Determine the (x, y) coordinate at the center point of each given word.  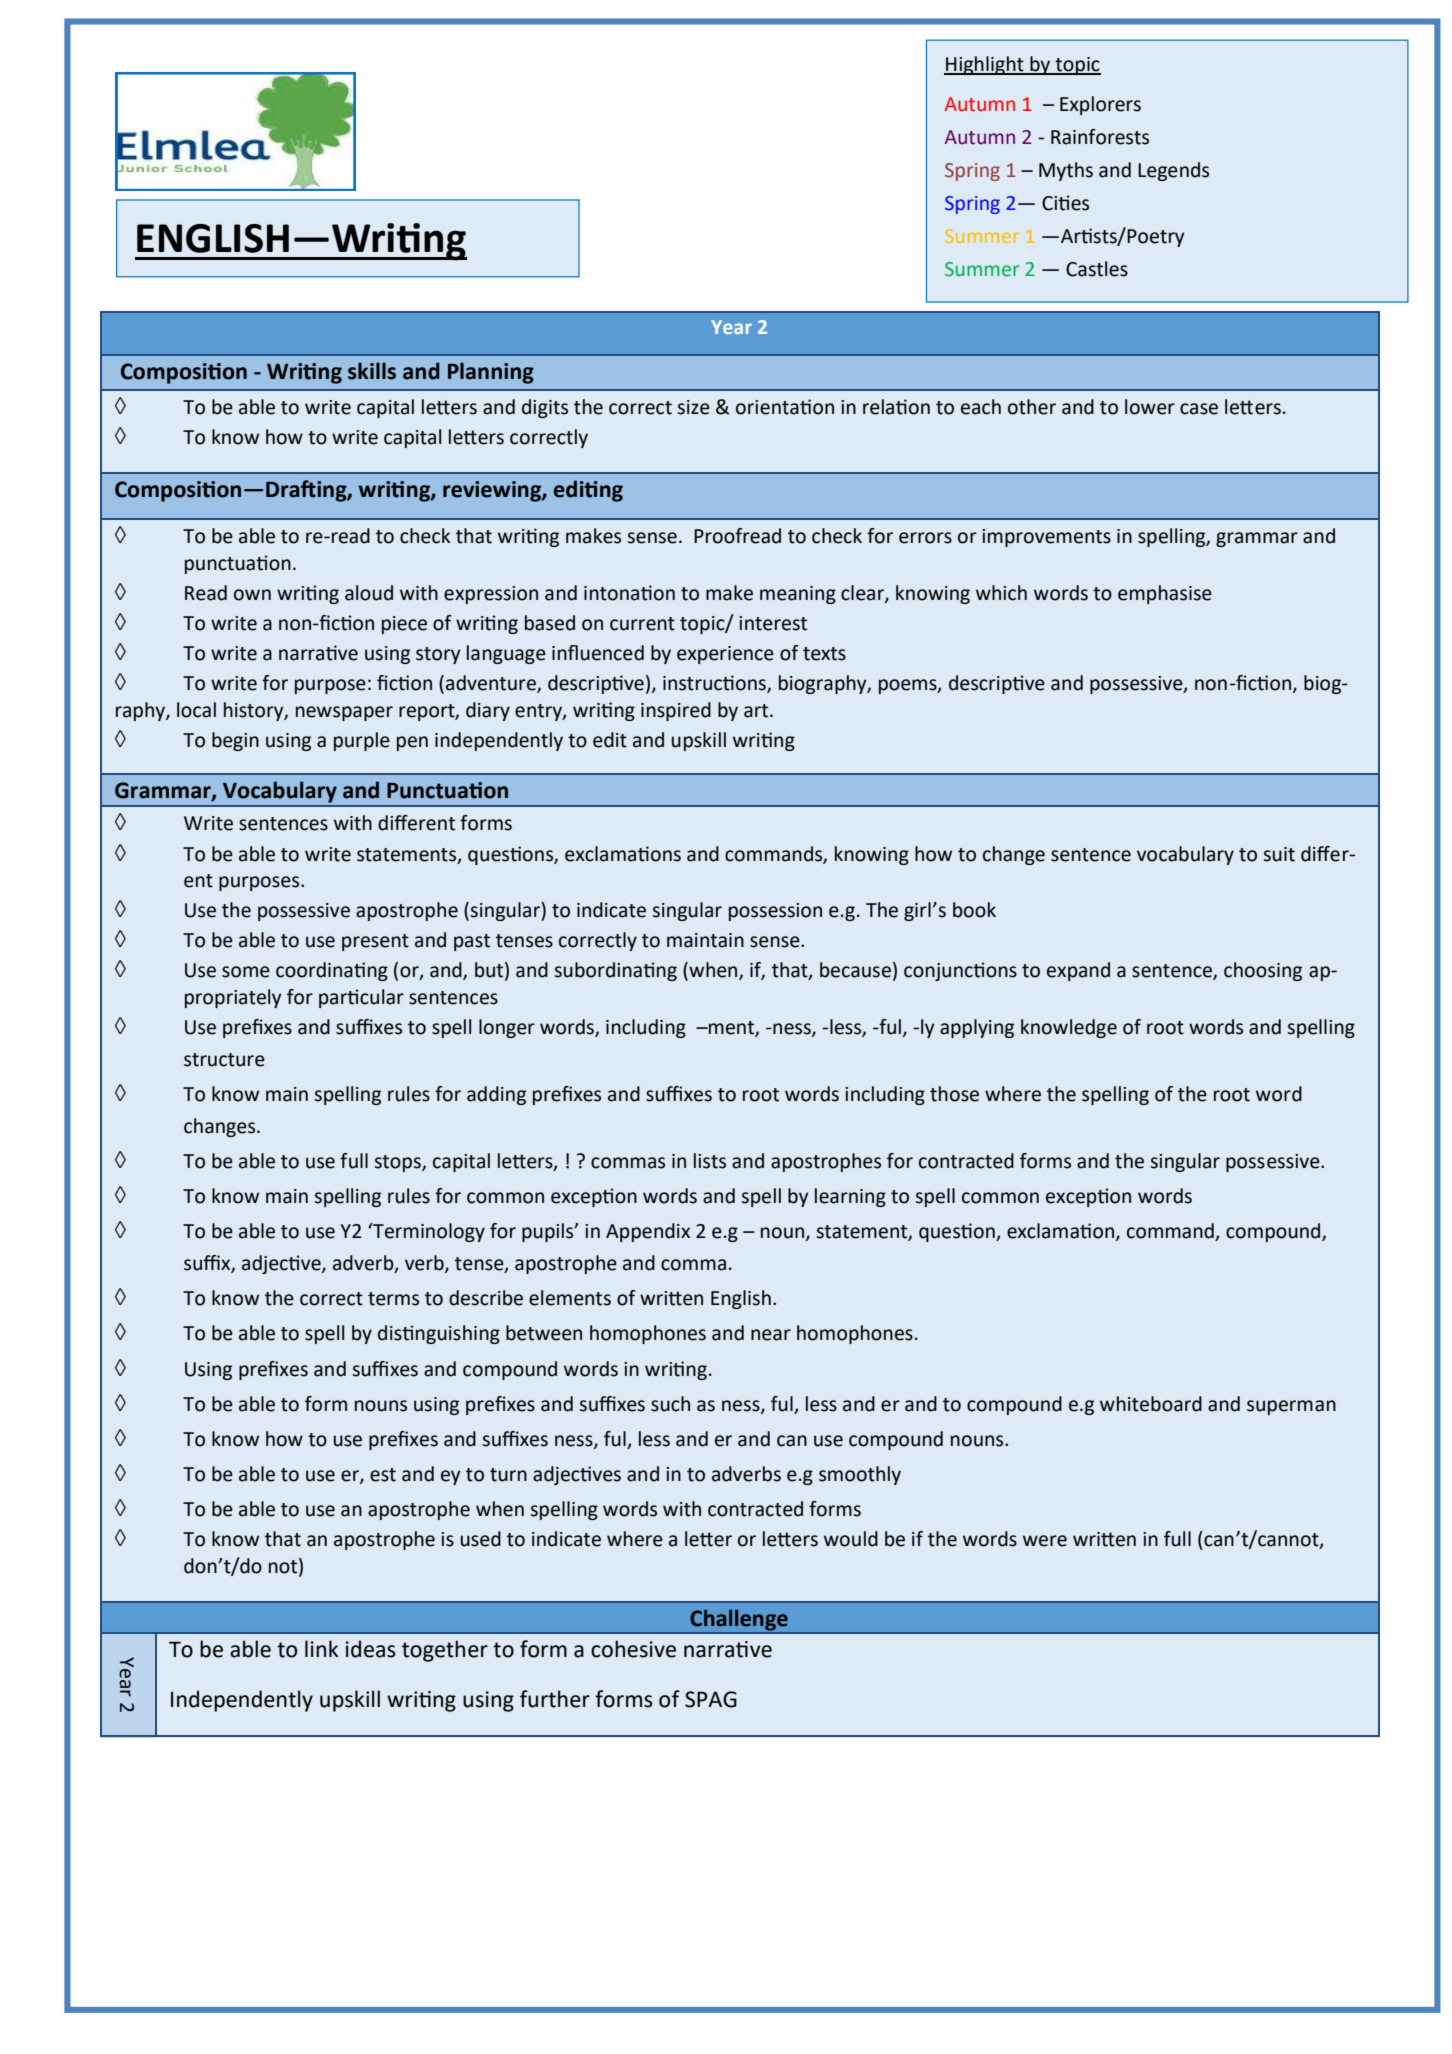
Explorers (1100, 105)
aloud (369, 593)
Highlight (985, 65)
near (771, 1335)
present (375, 942)
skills (372, 371)
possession (775, 912)
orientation (785, 407)
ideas (371, 1649)
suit (1279, 854)
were (1045, 1541)
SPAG (711, 1699)
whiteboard (1151, 1404)
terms (393, 1299)
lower (1150, 407)
